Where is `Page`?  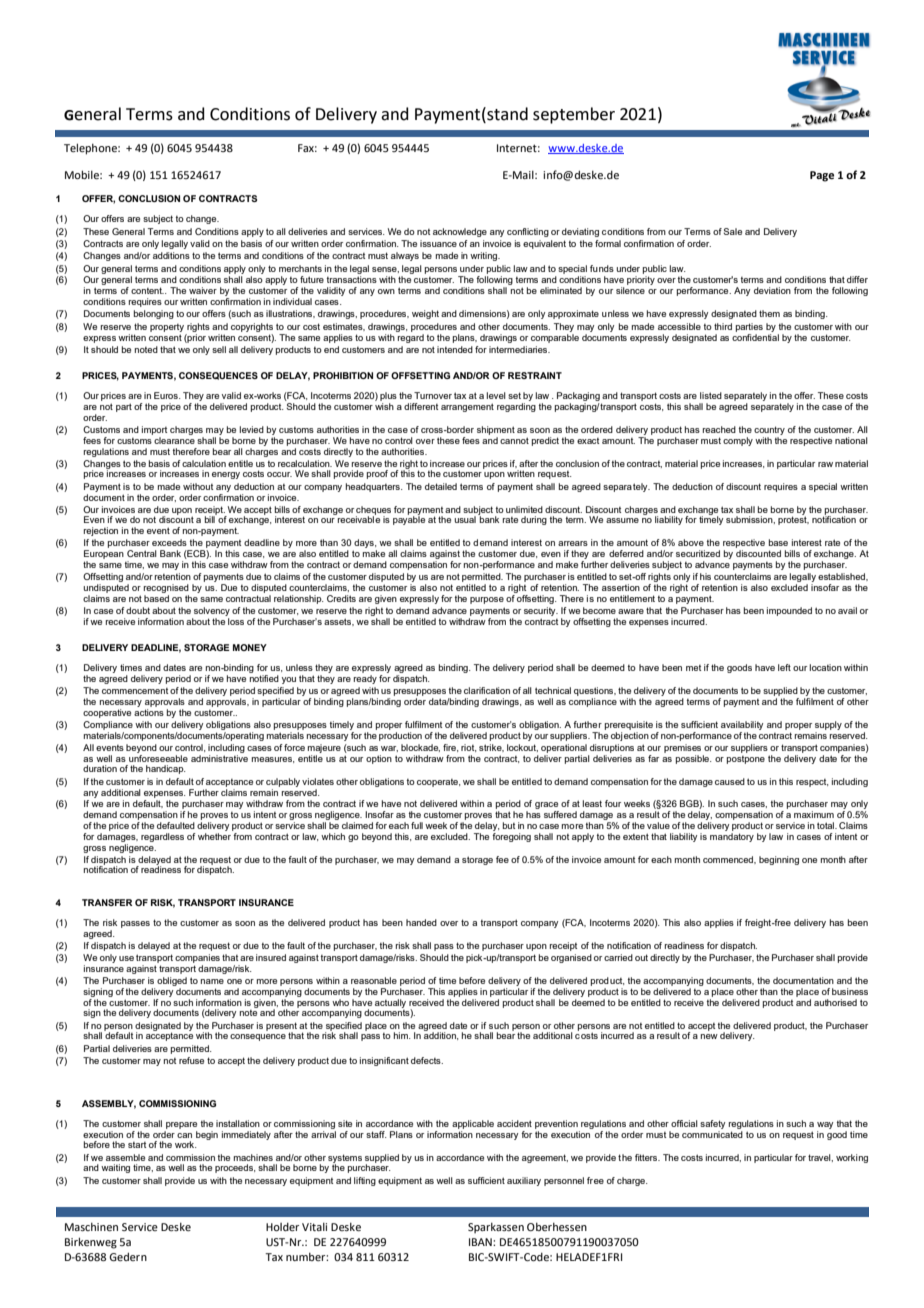 Page is located at coordinates (822, 176).
